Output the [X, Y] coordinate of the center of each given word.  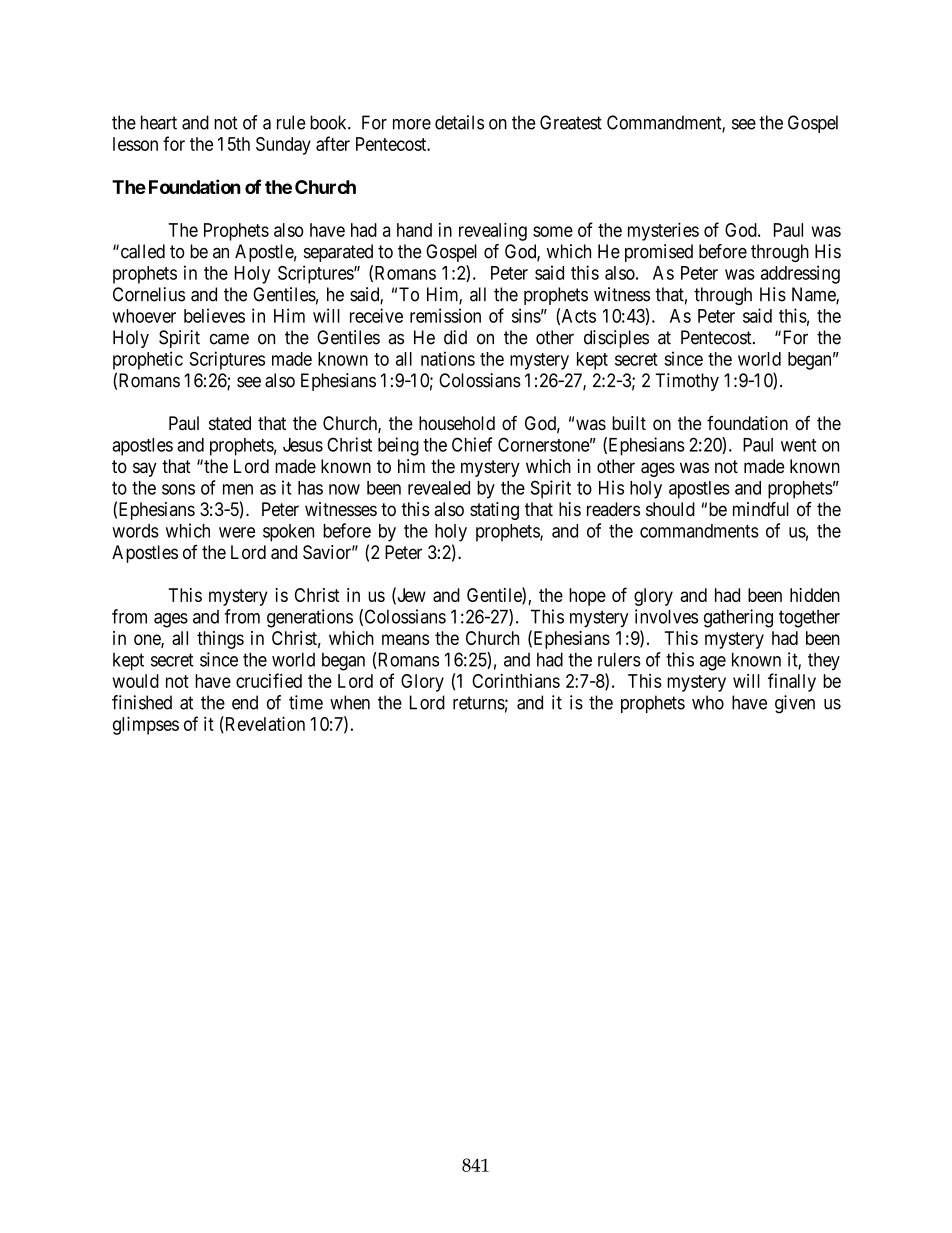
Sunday [283, 146]
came [229, 339]
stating [494, 511]
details [459, 122]
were [237, 532]
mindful [761, 508]
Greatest [571, 122]
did [455, 337]
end [245, 702]
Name [814, 295]
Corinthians [516, 681]
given [795, 704]
